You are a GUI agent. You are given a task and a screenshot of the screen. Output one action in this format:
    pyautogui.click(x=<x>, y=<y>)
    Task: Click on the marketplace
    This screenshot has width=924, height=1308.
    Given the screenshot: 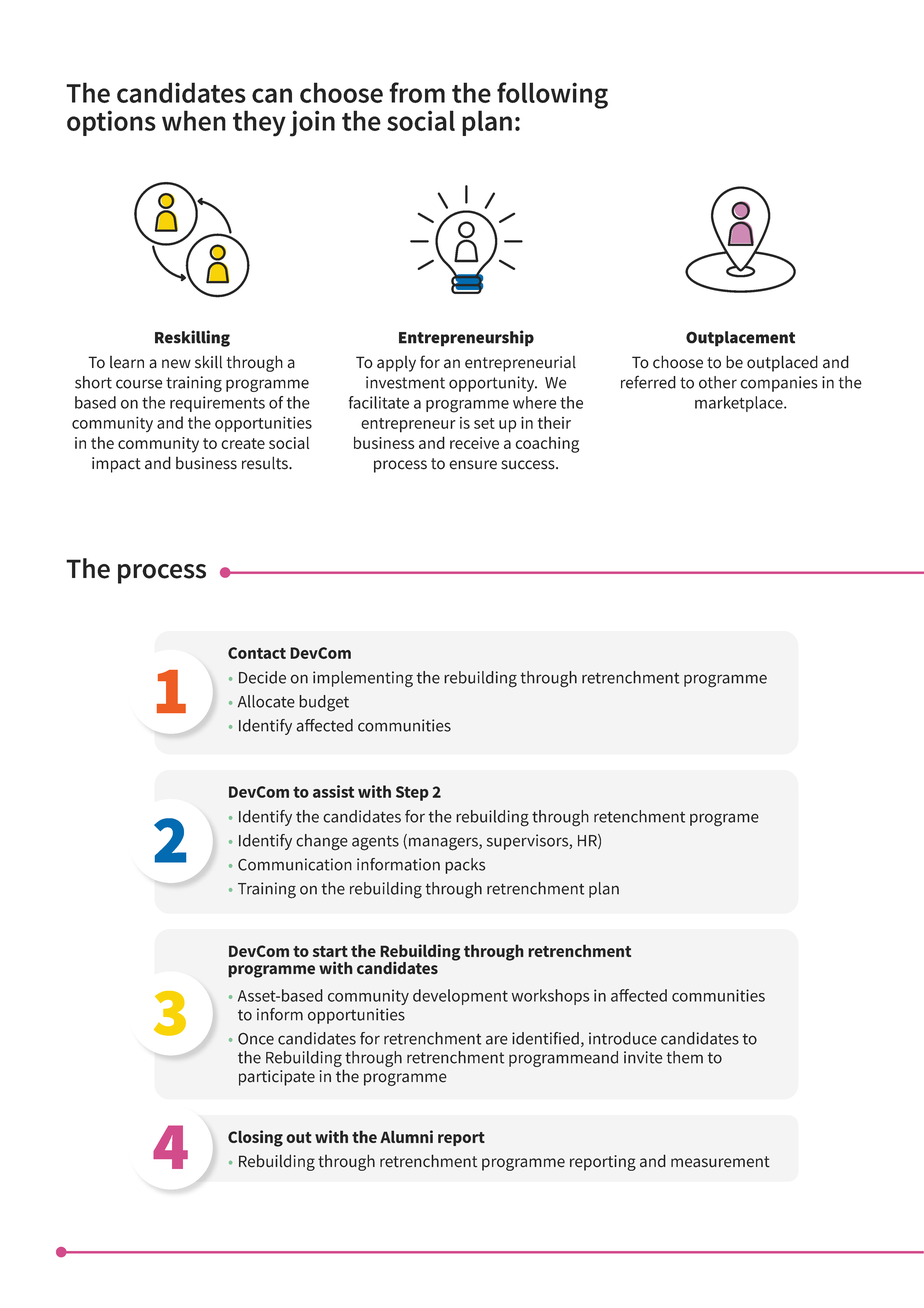 What is the action you would take?
    pyautogui.click(x=740, y=404)
